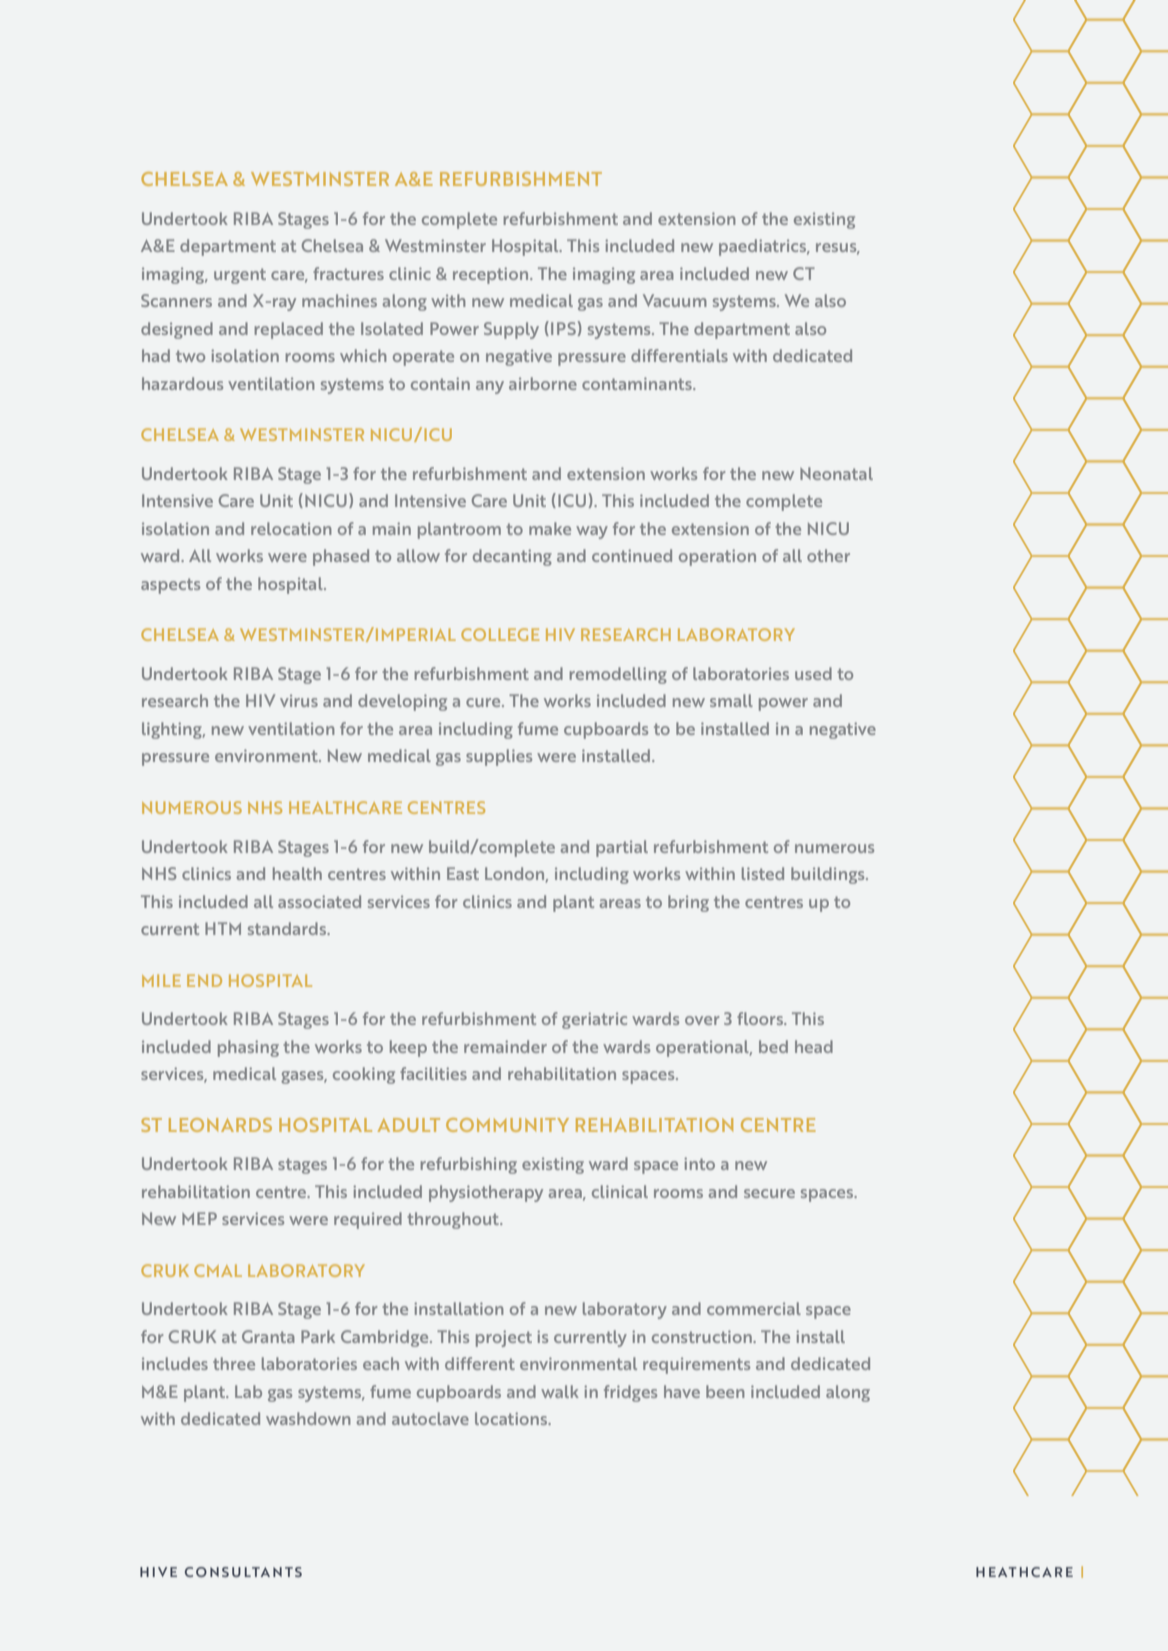 The image size is (1168, 1651). What do you see at coordinates (223, 928) in the document?
I see `HTM` at bounding box center [223, 928].
